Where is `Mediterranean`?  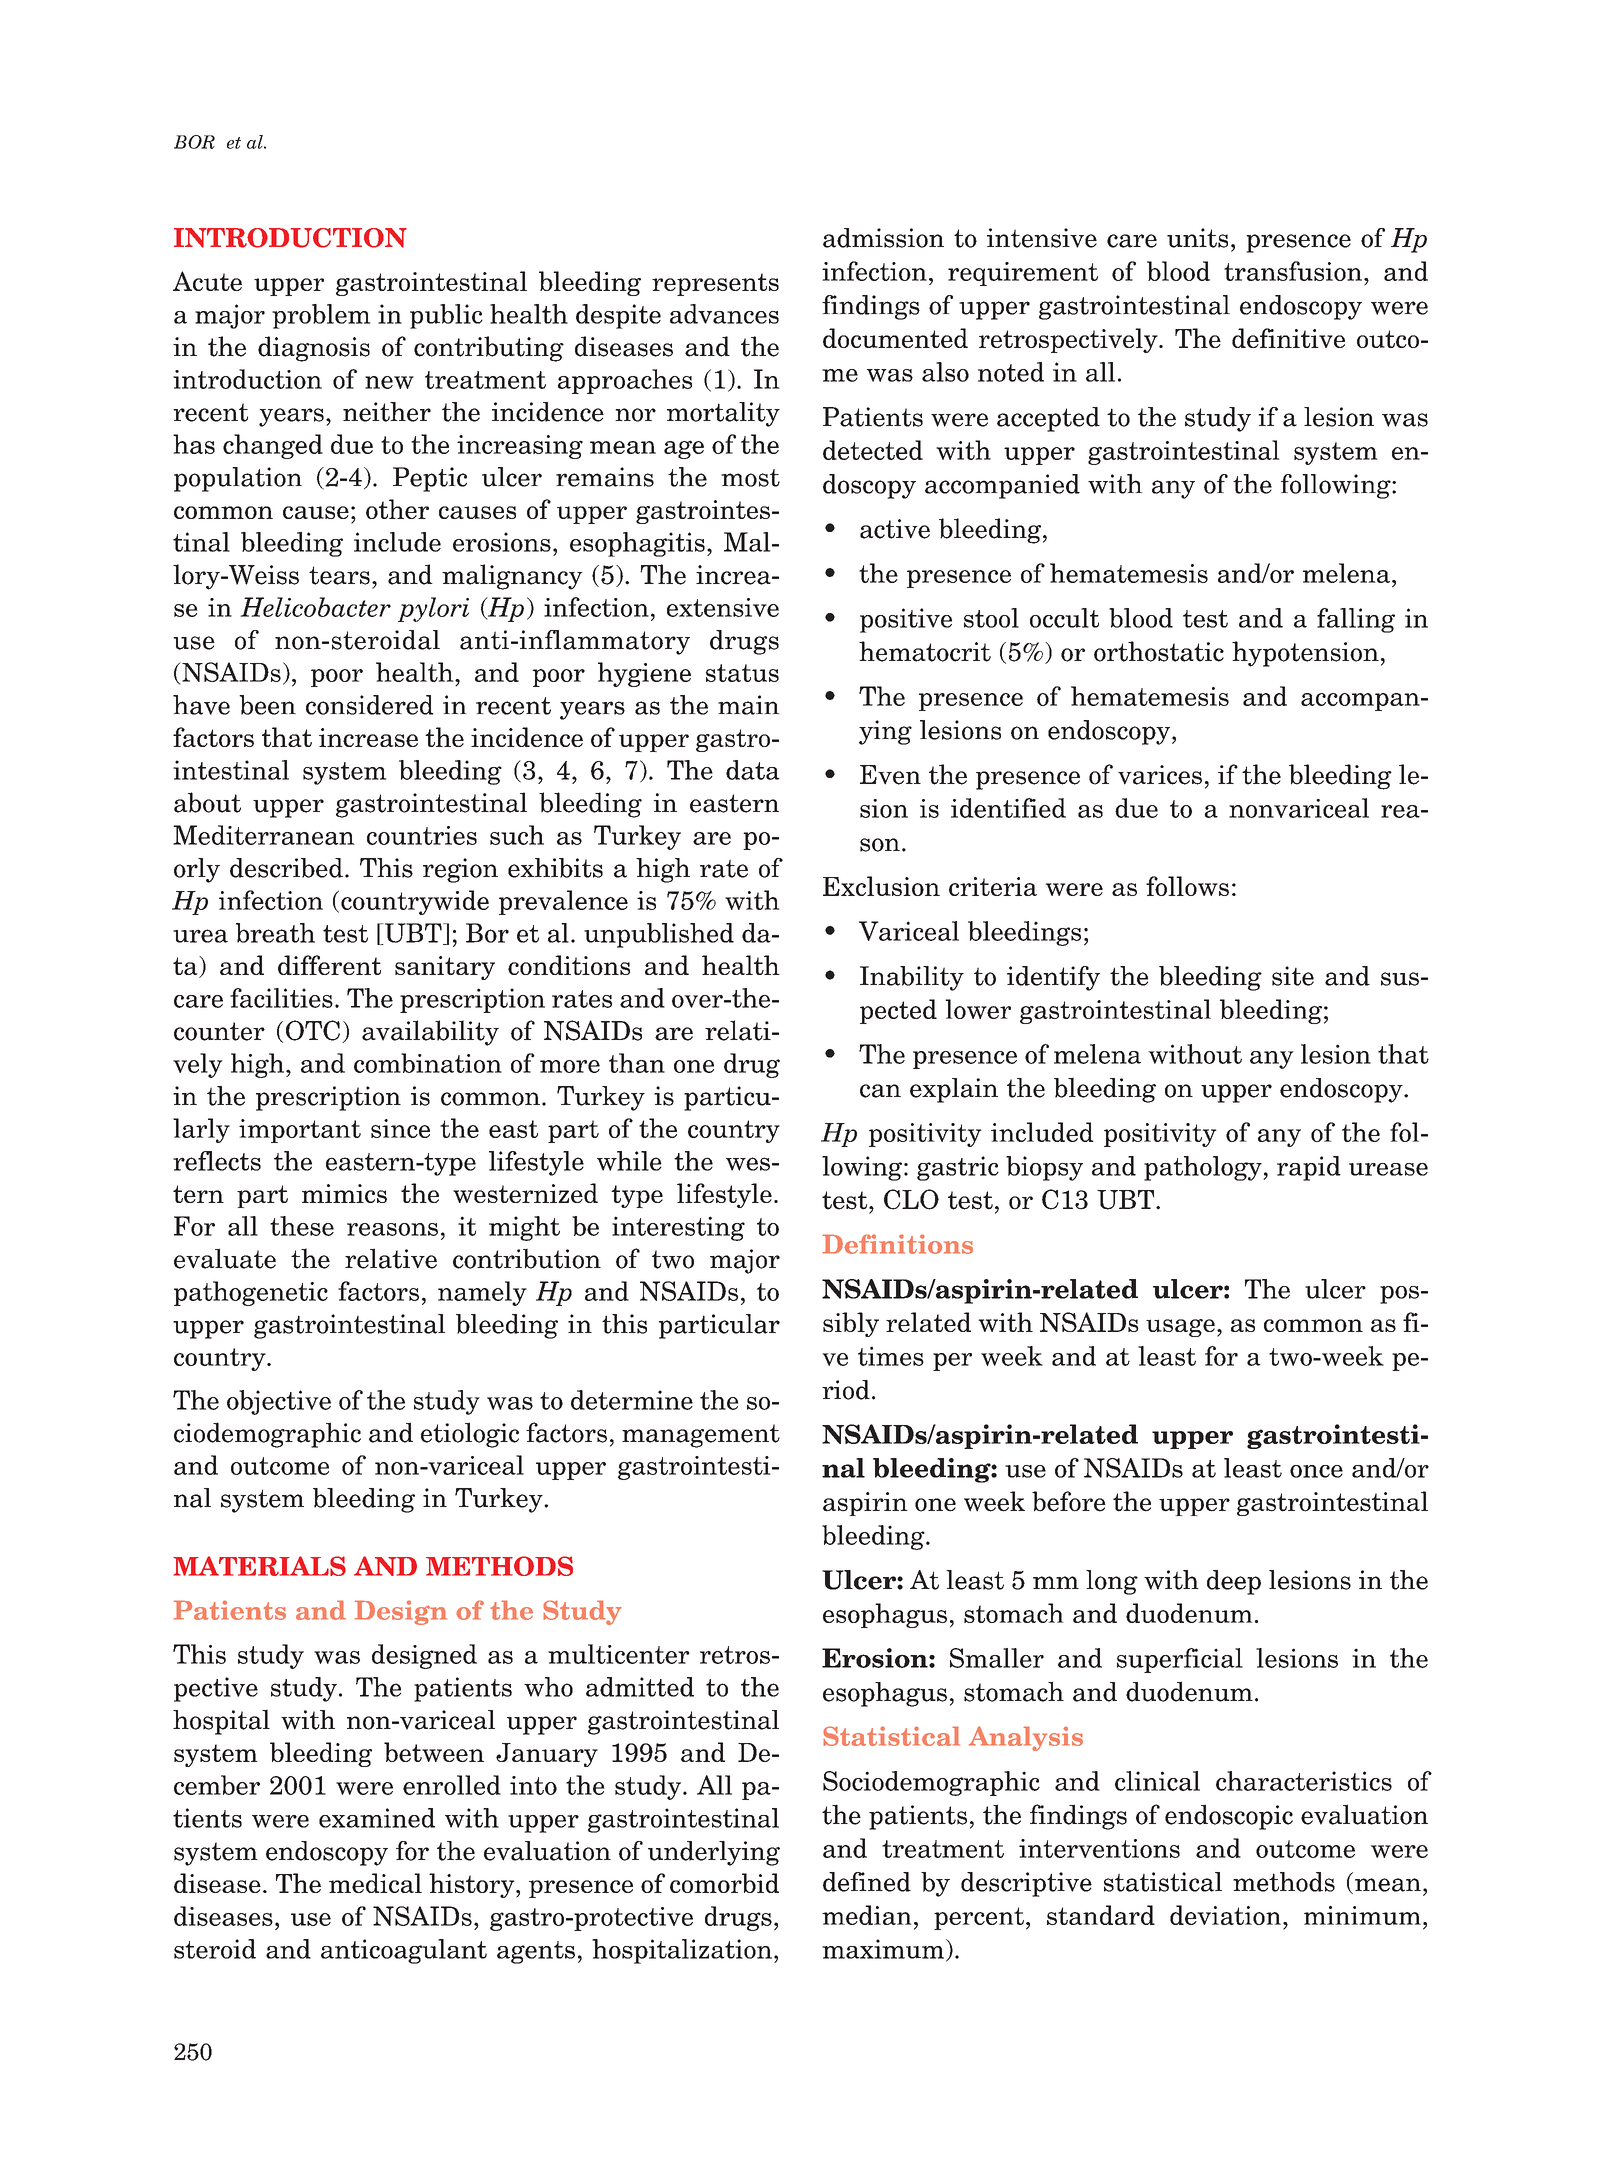
Mediterranean is located at coordinates (264, 835).
